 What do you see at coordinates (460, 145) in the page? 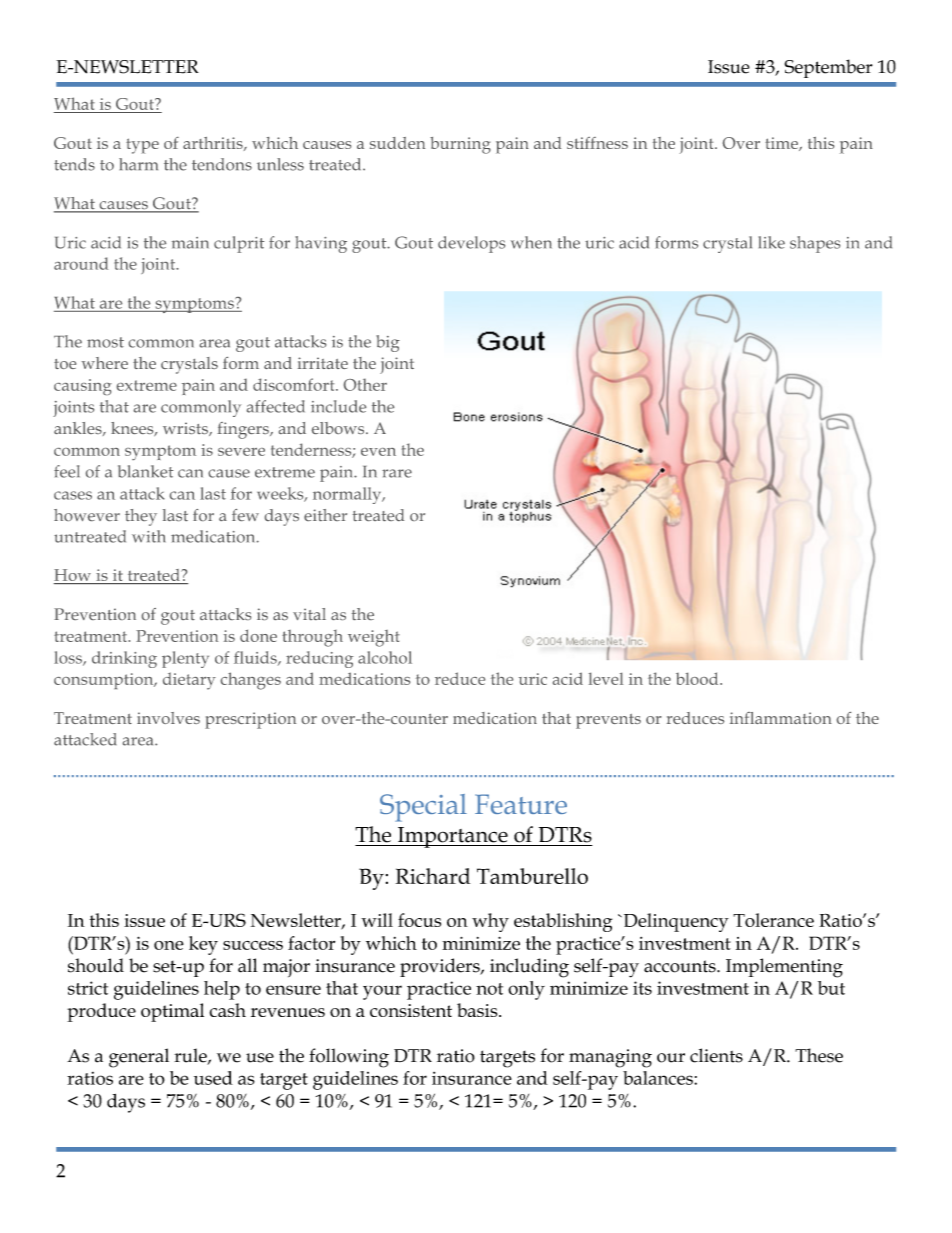
I see `burning` at bounding box center [460, 145].
